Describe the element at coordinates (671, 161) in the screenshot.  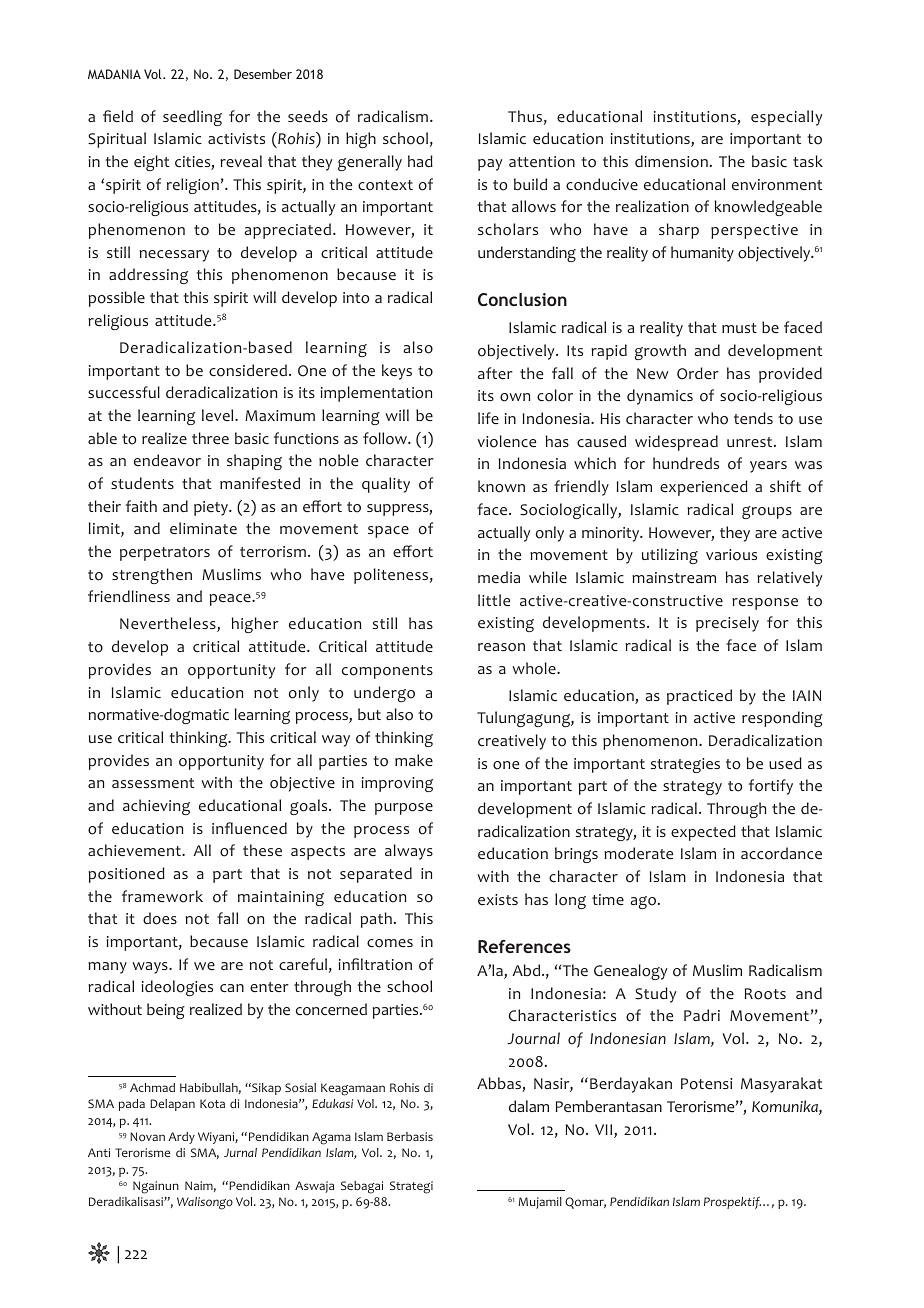
I see `dimension` at that location.
